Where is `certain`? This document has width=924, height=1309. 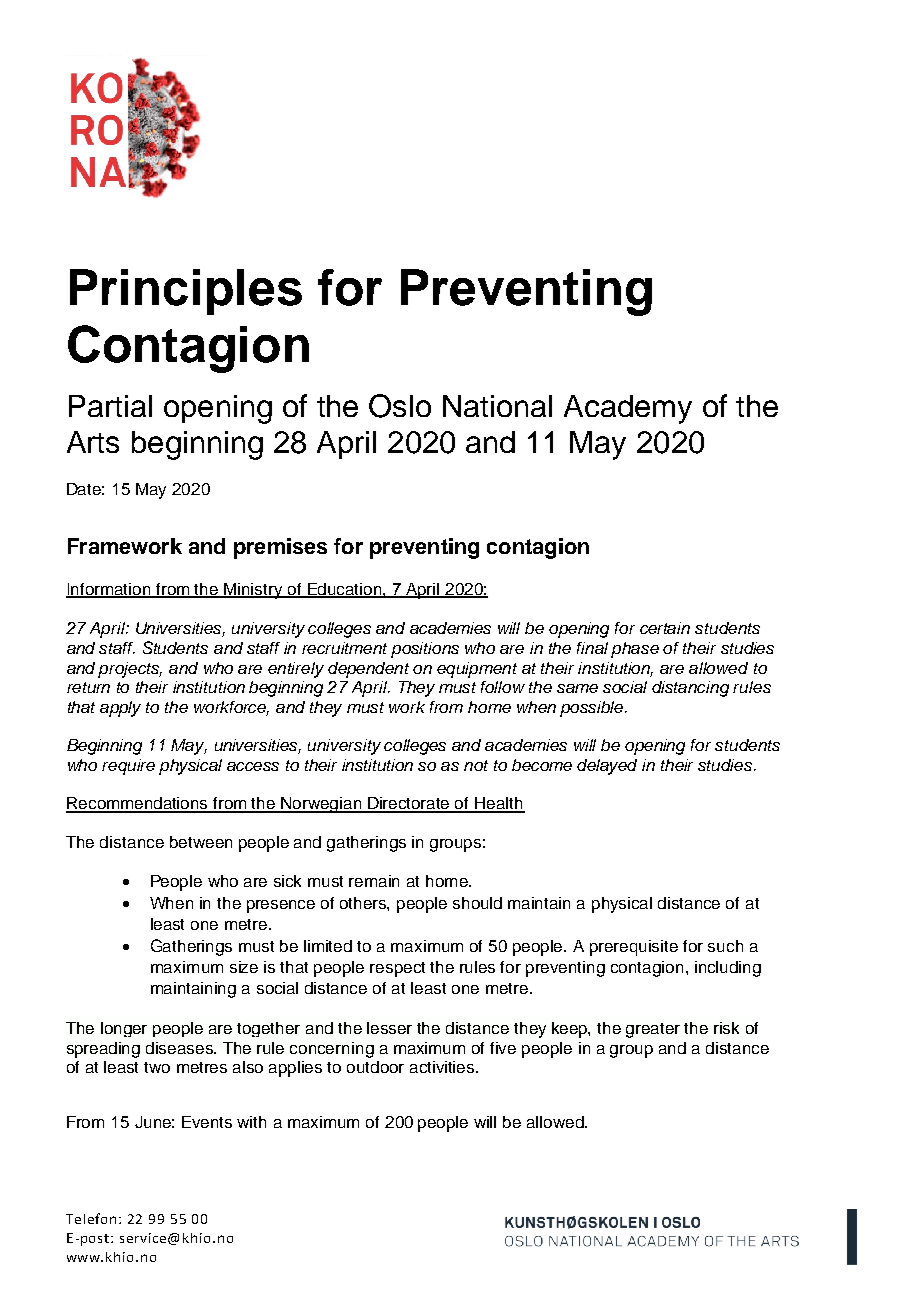
certain is located at coordinates (665, 628).
